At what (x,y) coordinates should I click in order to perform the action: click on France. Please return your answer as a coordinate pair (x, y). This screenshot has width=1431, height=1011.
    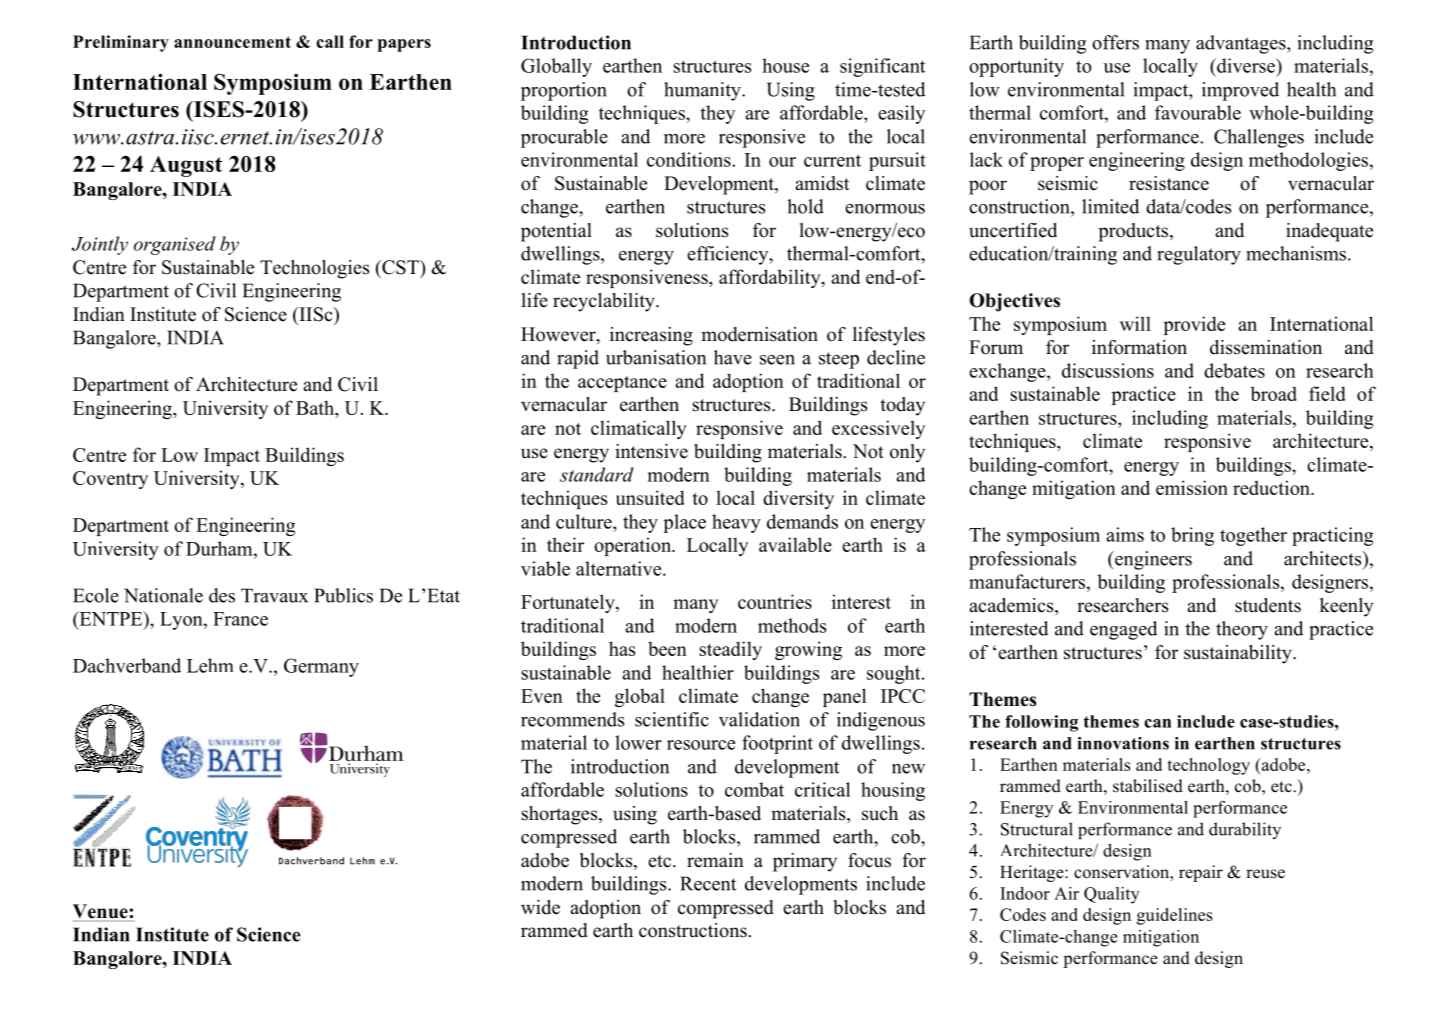
    Looking at the image, I should click on (240, 619).
